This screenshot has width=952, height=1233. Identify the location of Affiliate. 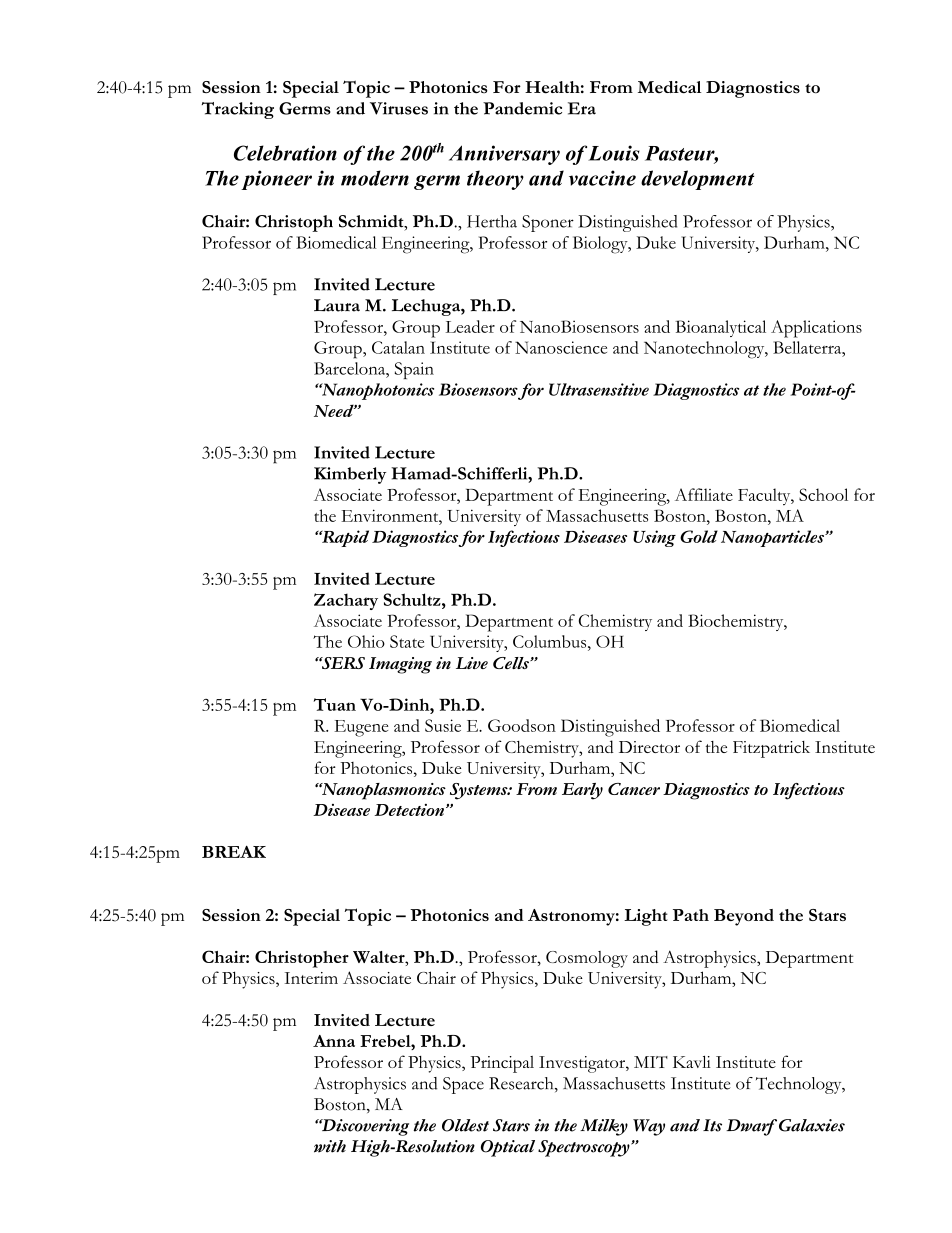
(704, 494).
